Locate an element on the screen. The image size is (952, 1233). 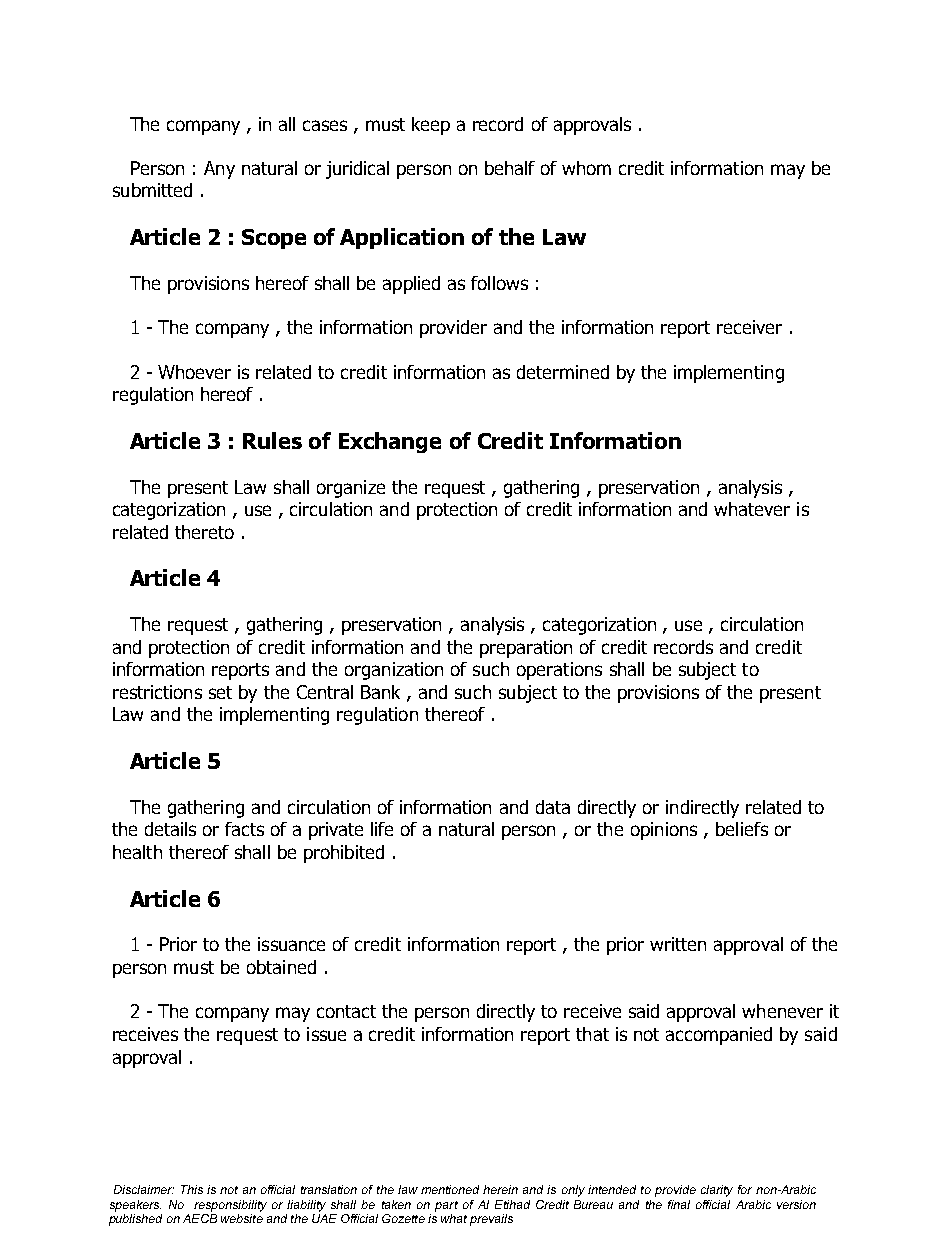
mentioned is located at coordinates (450, 1189).
